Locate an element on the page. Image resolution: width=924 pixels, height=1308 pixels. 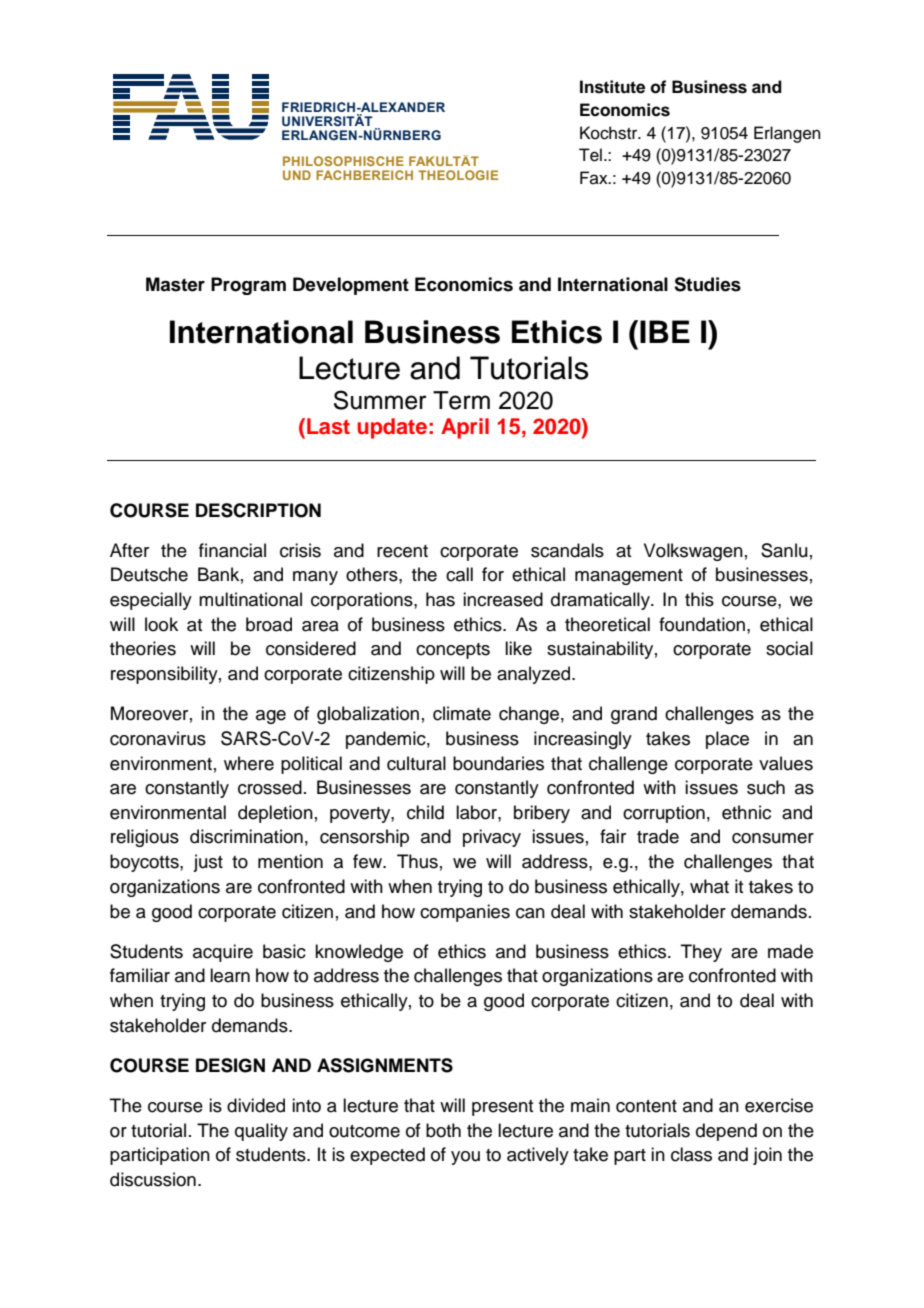
Institute is located at coordinates (612, 87).
